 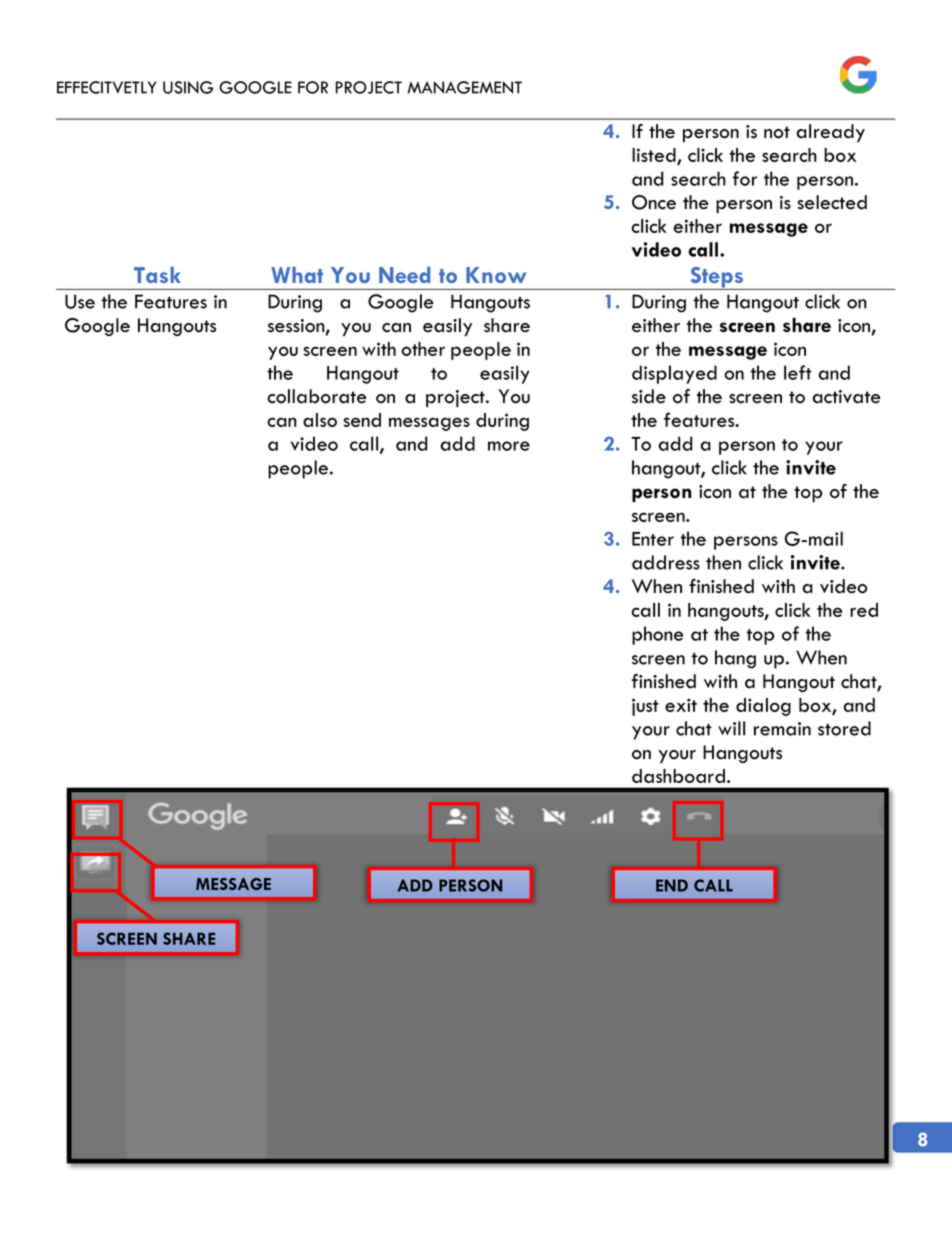 I want to click on Task, so click(x=157, y=275).
